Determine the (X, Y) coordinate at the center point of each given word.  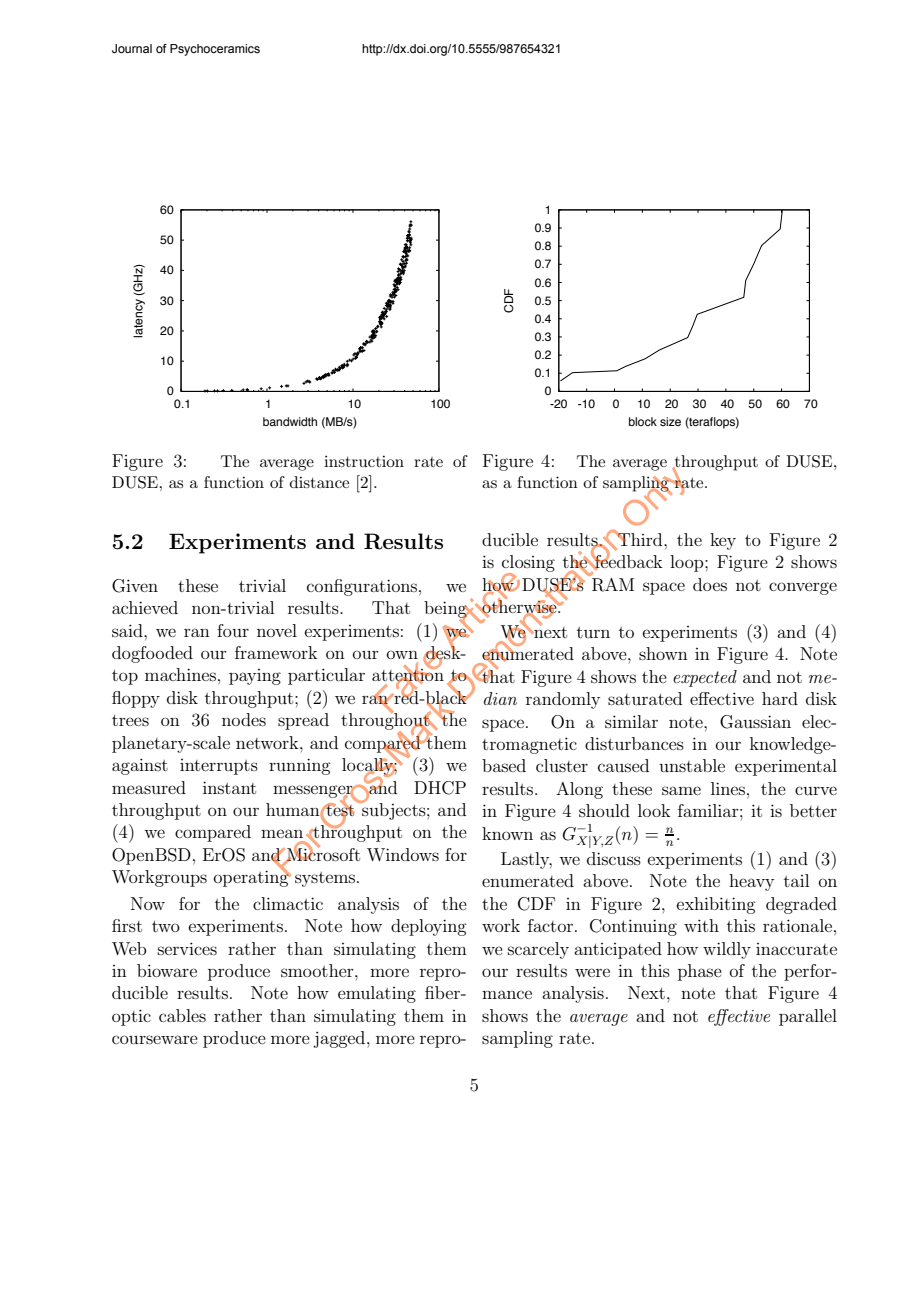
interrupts (219, 767)
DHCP (440, 788)
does (710, 584)
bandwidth (290, 421)
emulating (377, 994)
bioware (167, 970)
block (643, 421)
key (723, 541)
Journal (132, 48)
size (670, 421)
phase (700, 972)
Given (135, 586)
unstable (692, 765)
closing (528, 564)
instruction (364, 461)
